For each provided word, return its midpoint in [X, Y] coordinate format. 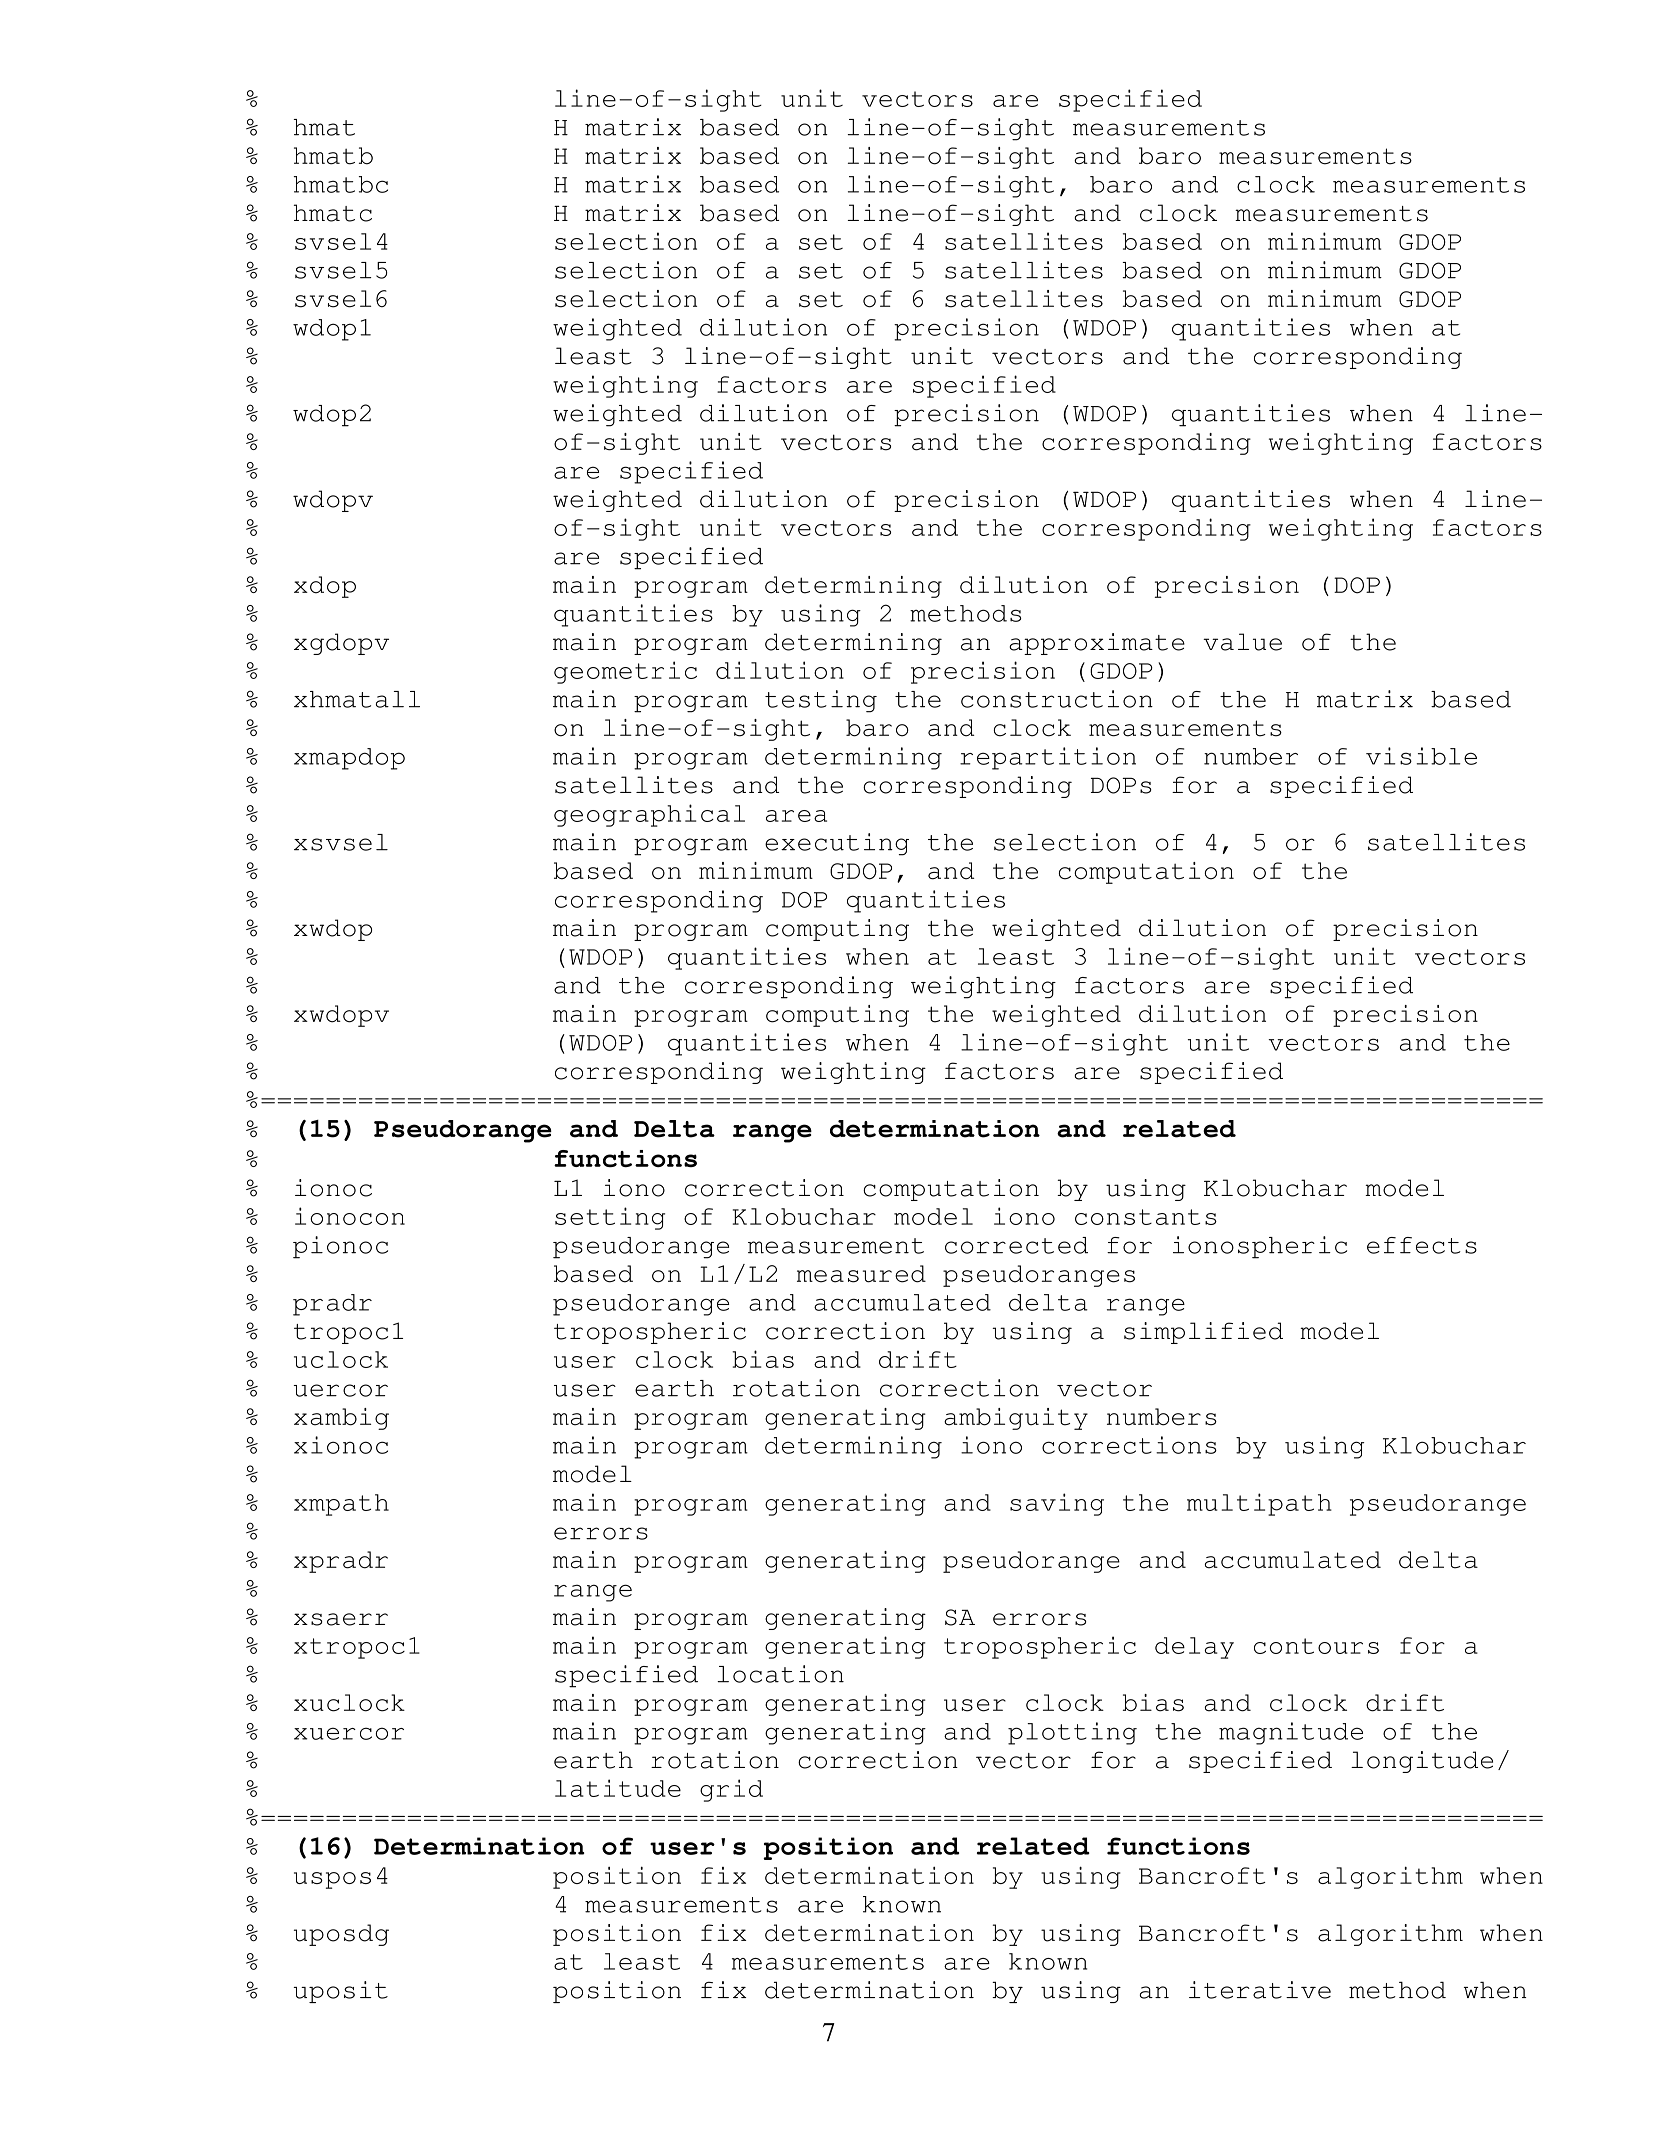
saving [1057, 1504]
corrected [1016, 1245]
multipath [1259, 1504]
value [1242, 642]
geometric [625, 672]
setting [610, 1218]
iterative [1260, 1990]
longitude [1422, 1762]
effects [1422, 1245]
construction [1057, 699]
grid [731, 1790]
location [780, 1674]
